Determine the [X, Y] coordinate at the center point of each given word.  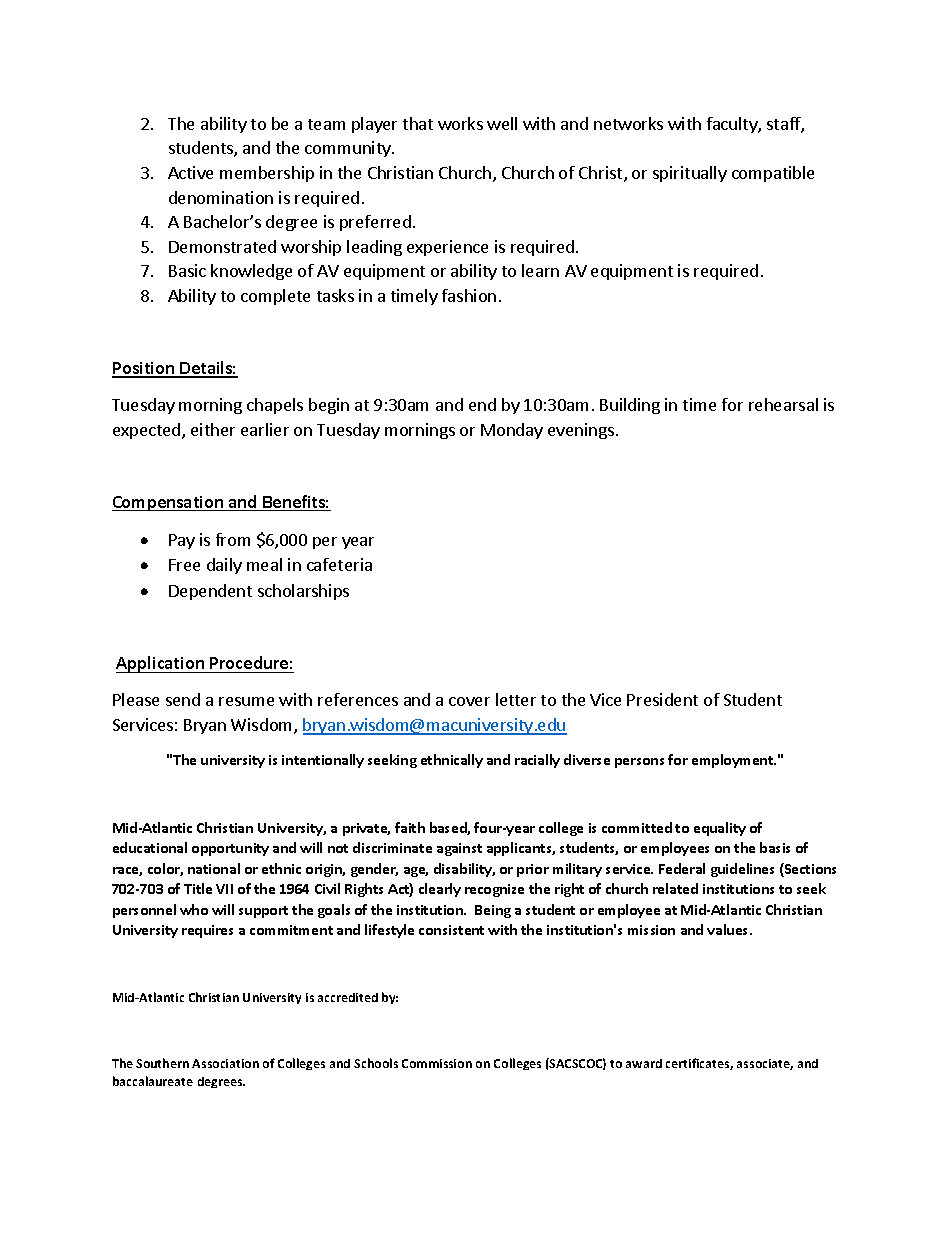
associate [765, 1064]
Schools [376, 1063]
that [418, 123]
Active [190, 172]
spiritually [690, 174]
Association [225, 1063]
